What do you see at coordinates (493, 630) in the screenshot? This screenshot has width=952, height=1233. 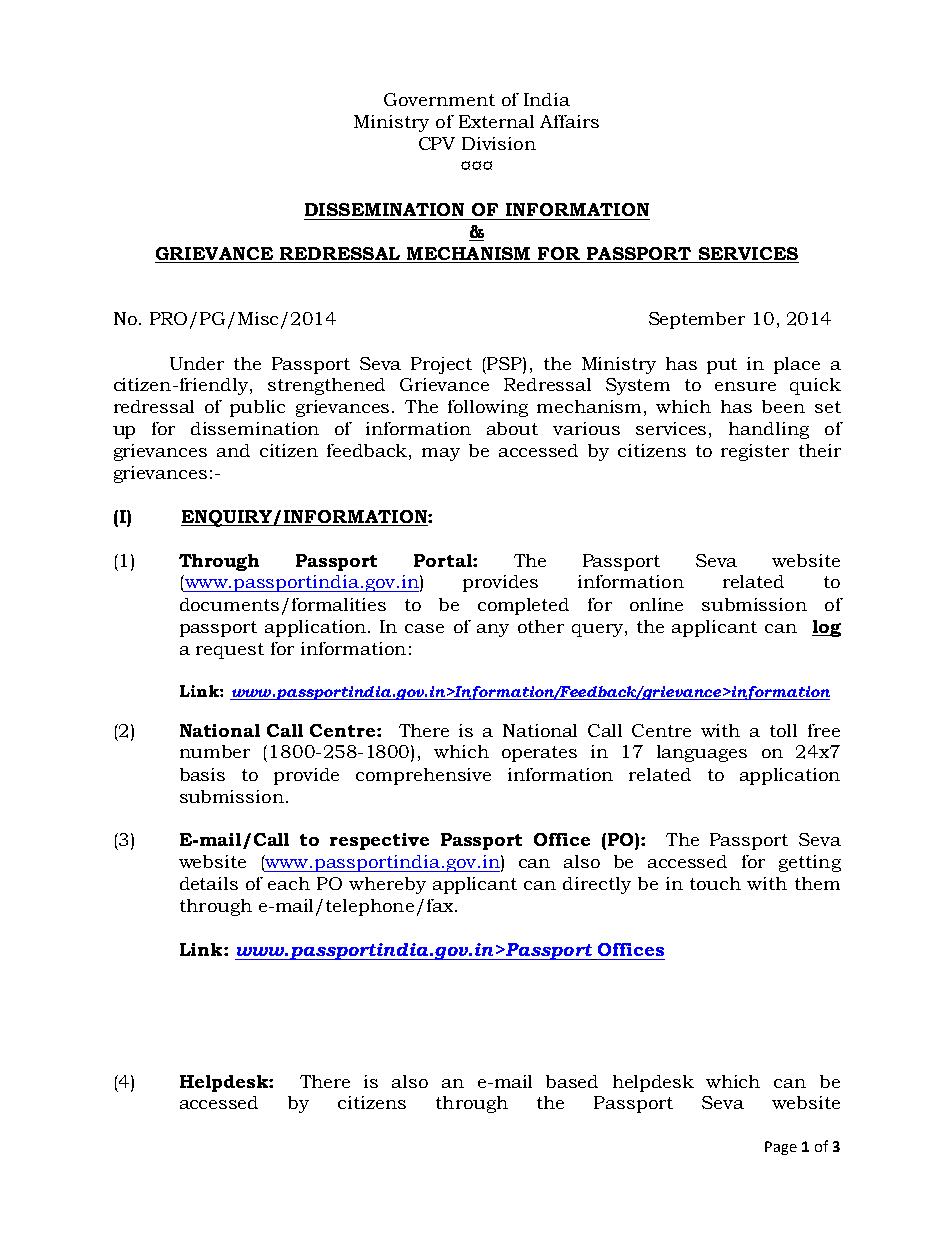 I see `any` at bounding box center [493, 630].
